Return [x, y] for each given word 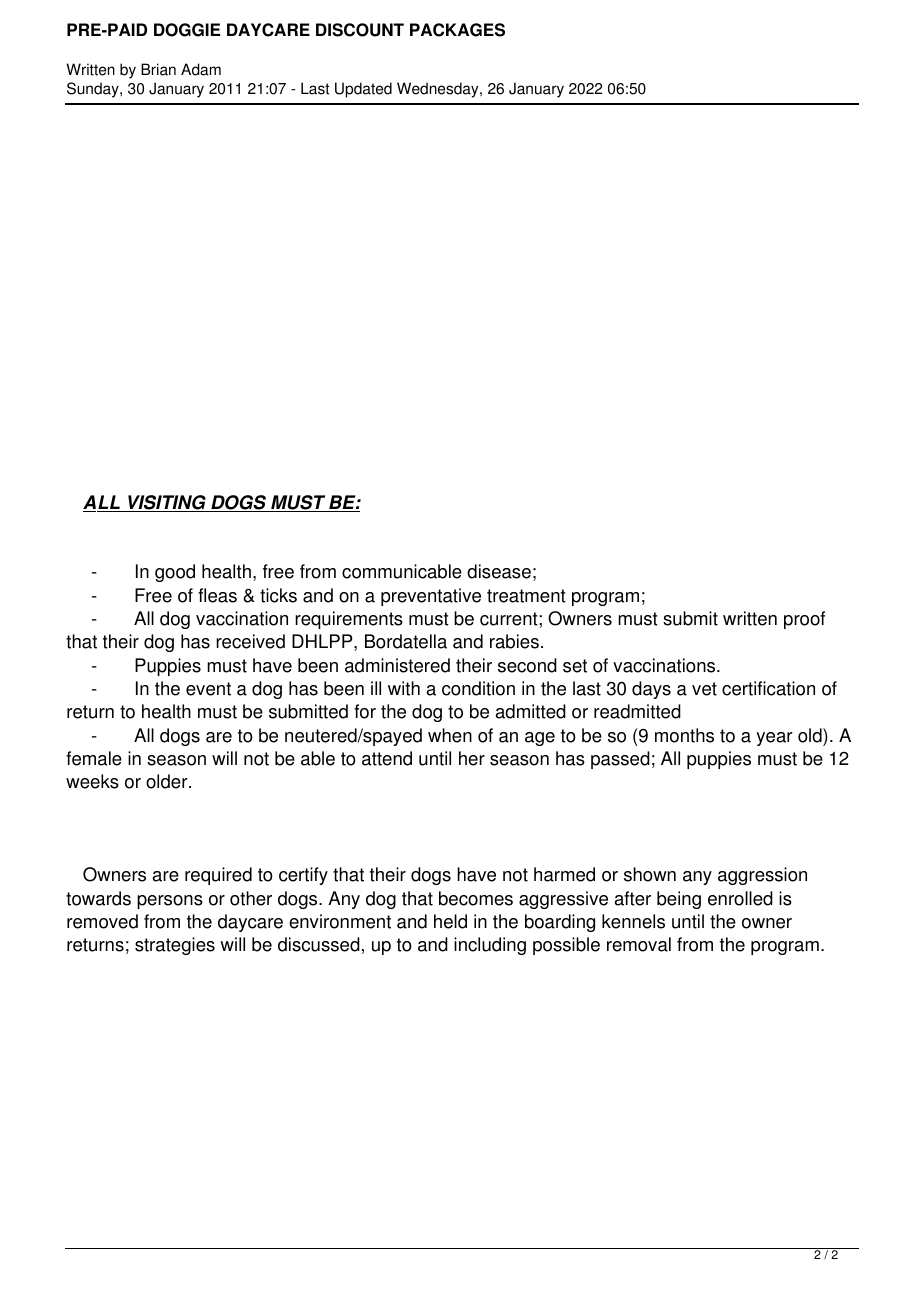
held [450, 921]
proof [804, 620]
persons [170, 902]
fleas [217, 595]
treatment [526, 596]
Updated [363, 90]
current [510, 619]
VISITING [167, 503]
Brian [158, 69]
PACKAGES [457, 30]
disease [499, 571]
